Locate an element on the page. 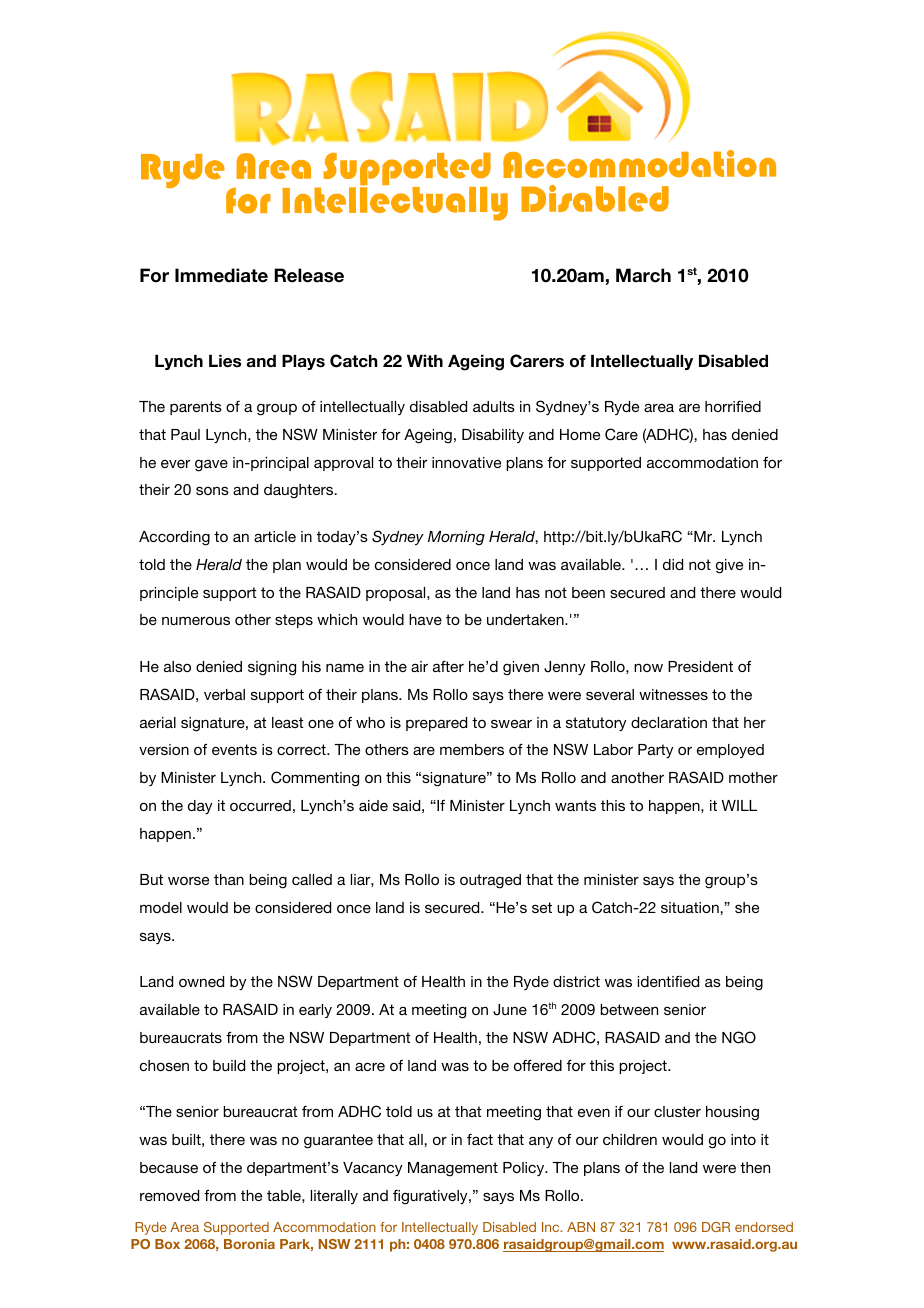  NGO is located at coordinates (739, 1037).
